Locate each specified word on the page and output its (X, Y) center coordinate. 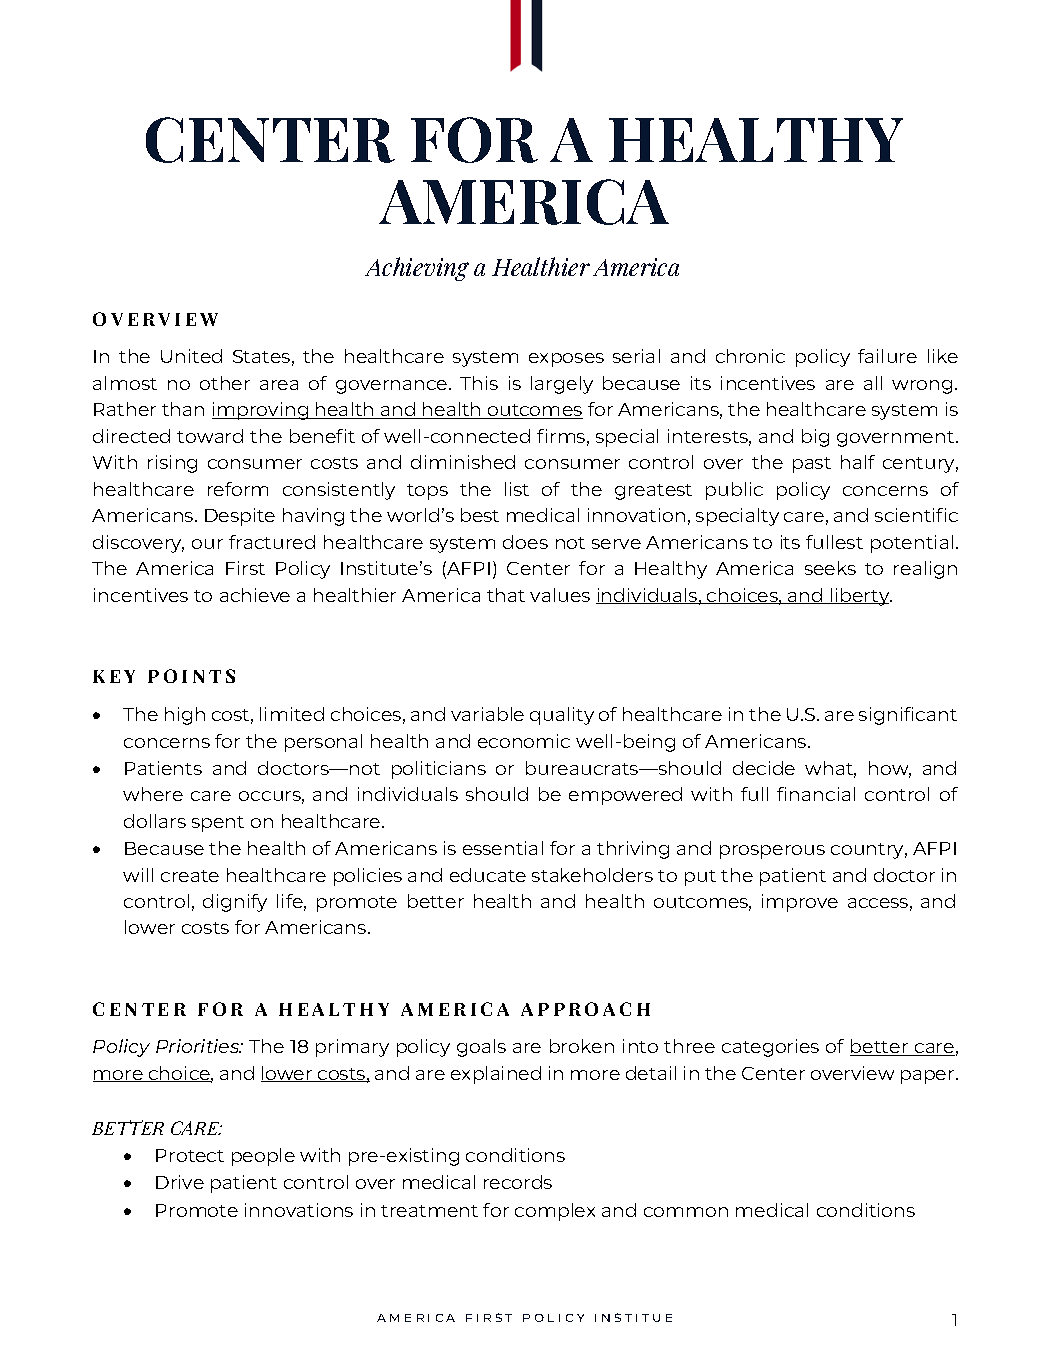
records (518, 1182)
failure (887, 356)
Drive (180, 1182)
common (686, 1212)
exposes (566, 360)
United (191, 356)
